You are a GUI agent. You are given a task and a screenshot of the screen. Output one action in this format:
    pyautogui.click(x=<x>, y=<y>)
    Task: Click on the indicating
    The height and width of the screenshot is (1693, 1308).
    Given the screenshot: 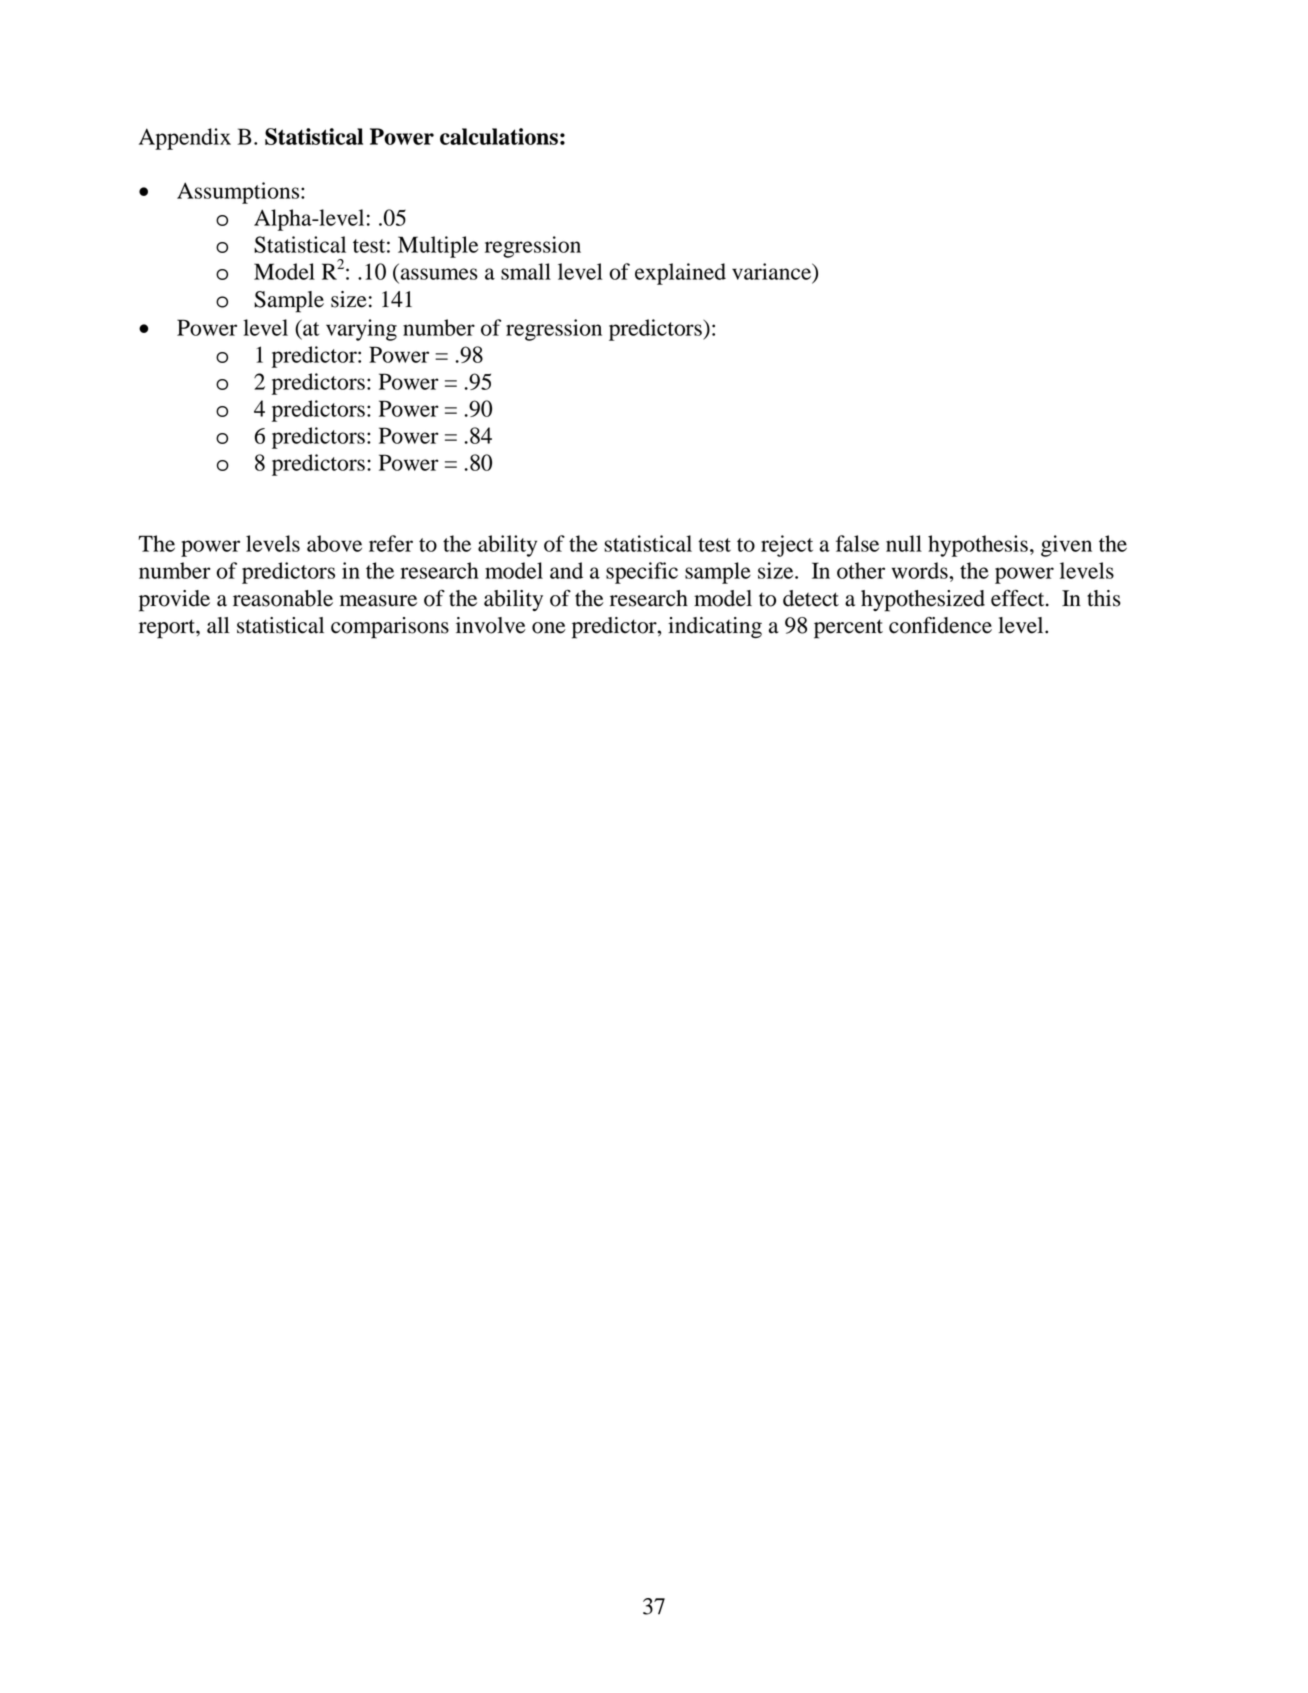 What is the action you would take?
    pyautogui.click(x=715, y=628)
